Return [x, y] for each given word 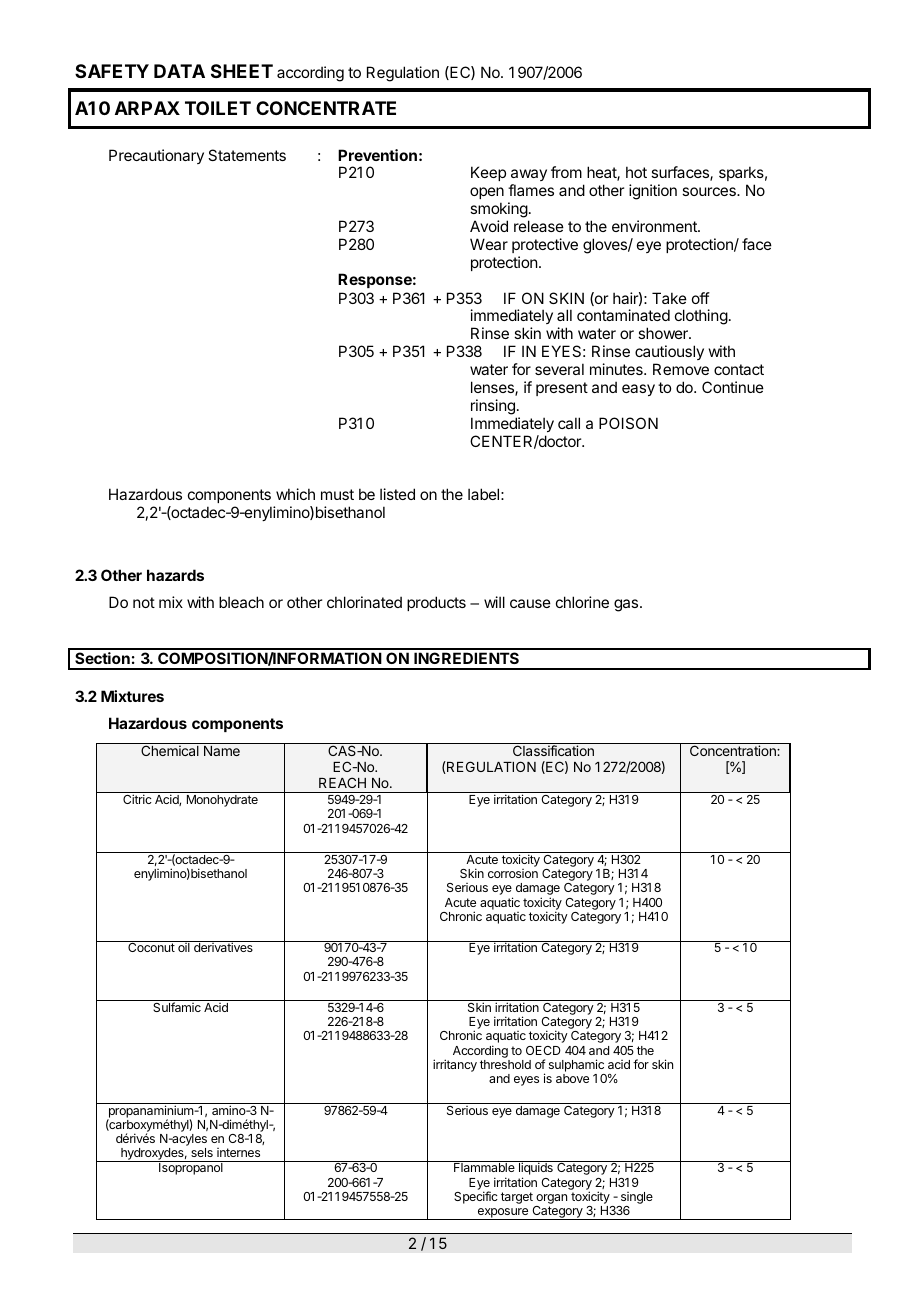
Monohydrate [222, 801]
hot [636, 172]
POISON [628, 423]
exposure [502, 1214]
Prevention [377, 155]
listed [397, 494]
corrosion [513, 873]
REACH [342, 782]
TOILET [218, 108]
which [295, 494]
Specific [476, 1197]
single [635, 1199]
